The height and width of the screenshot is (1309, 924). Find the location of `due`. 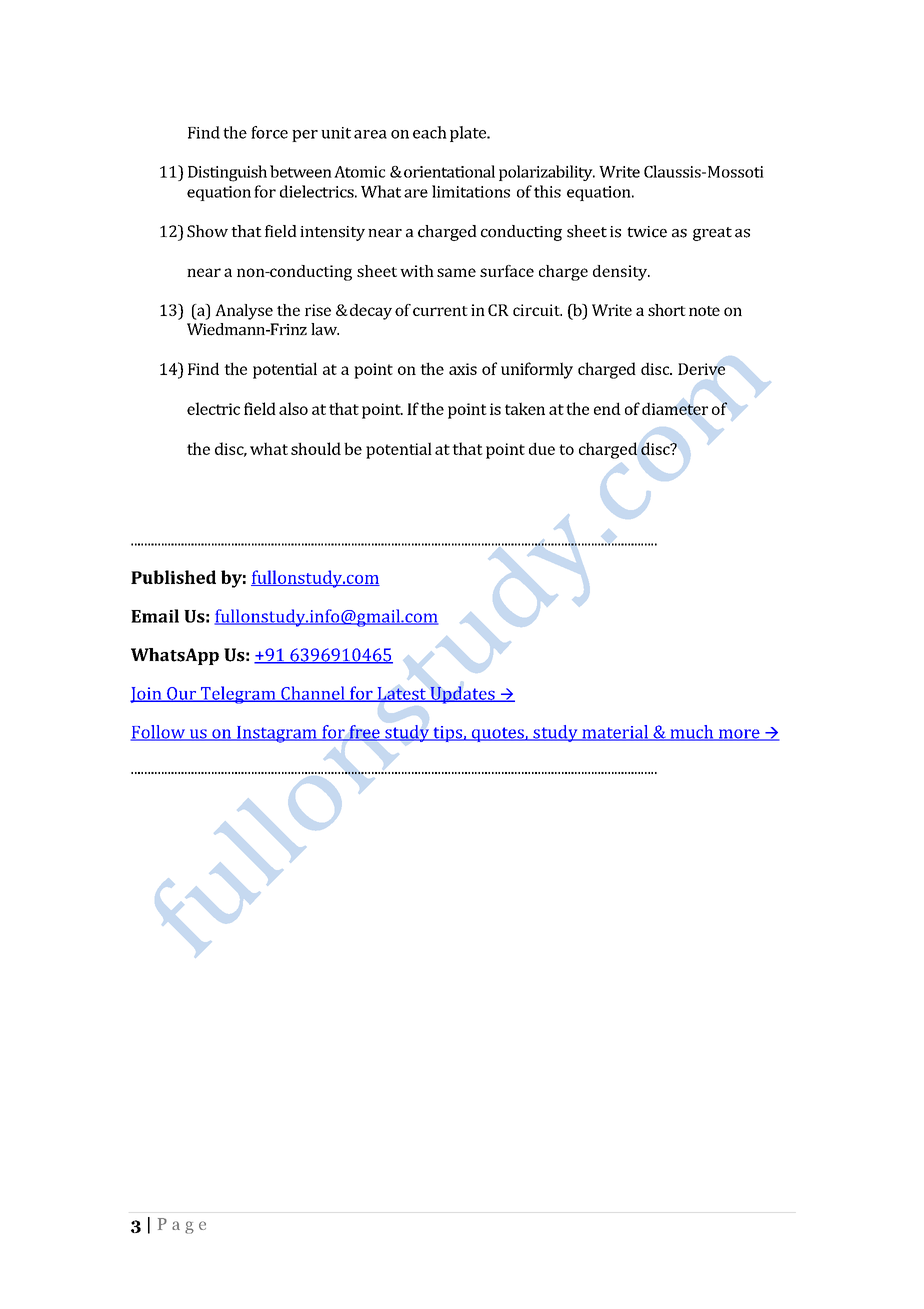

due is located at coordinates (542, 448).
